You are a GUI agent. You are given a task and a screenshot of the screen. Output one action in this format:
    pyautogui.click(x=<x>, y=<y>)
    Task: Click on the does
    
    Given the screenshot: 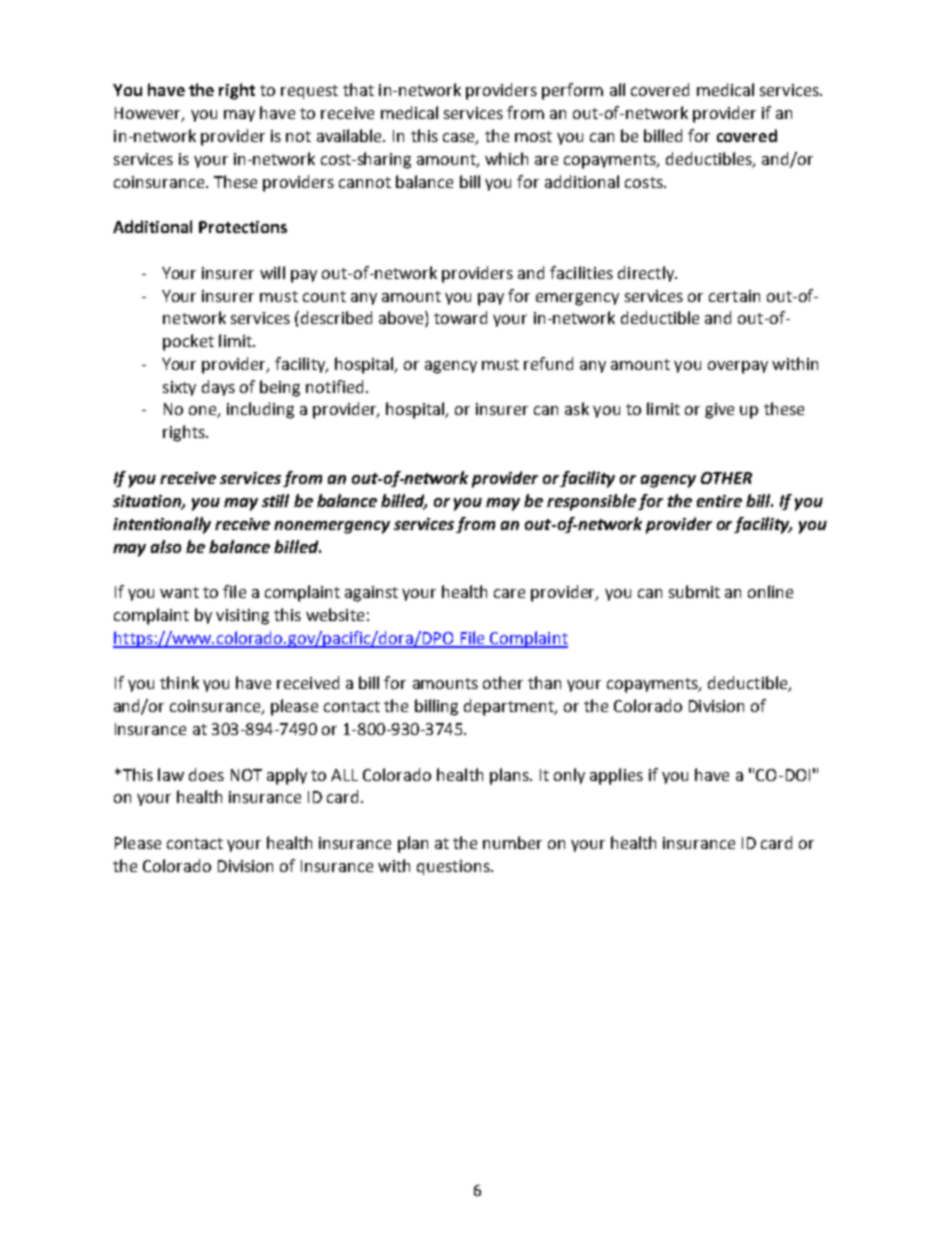 What is the action you would take?
    pyautogui.click(x=206, y=774)
